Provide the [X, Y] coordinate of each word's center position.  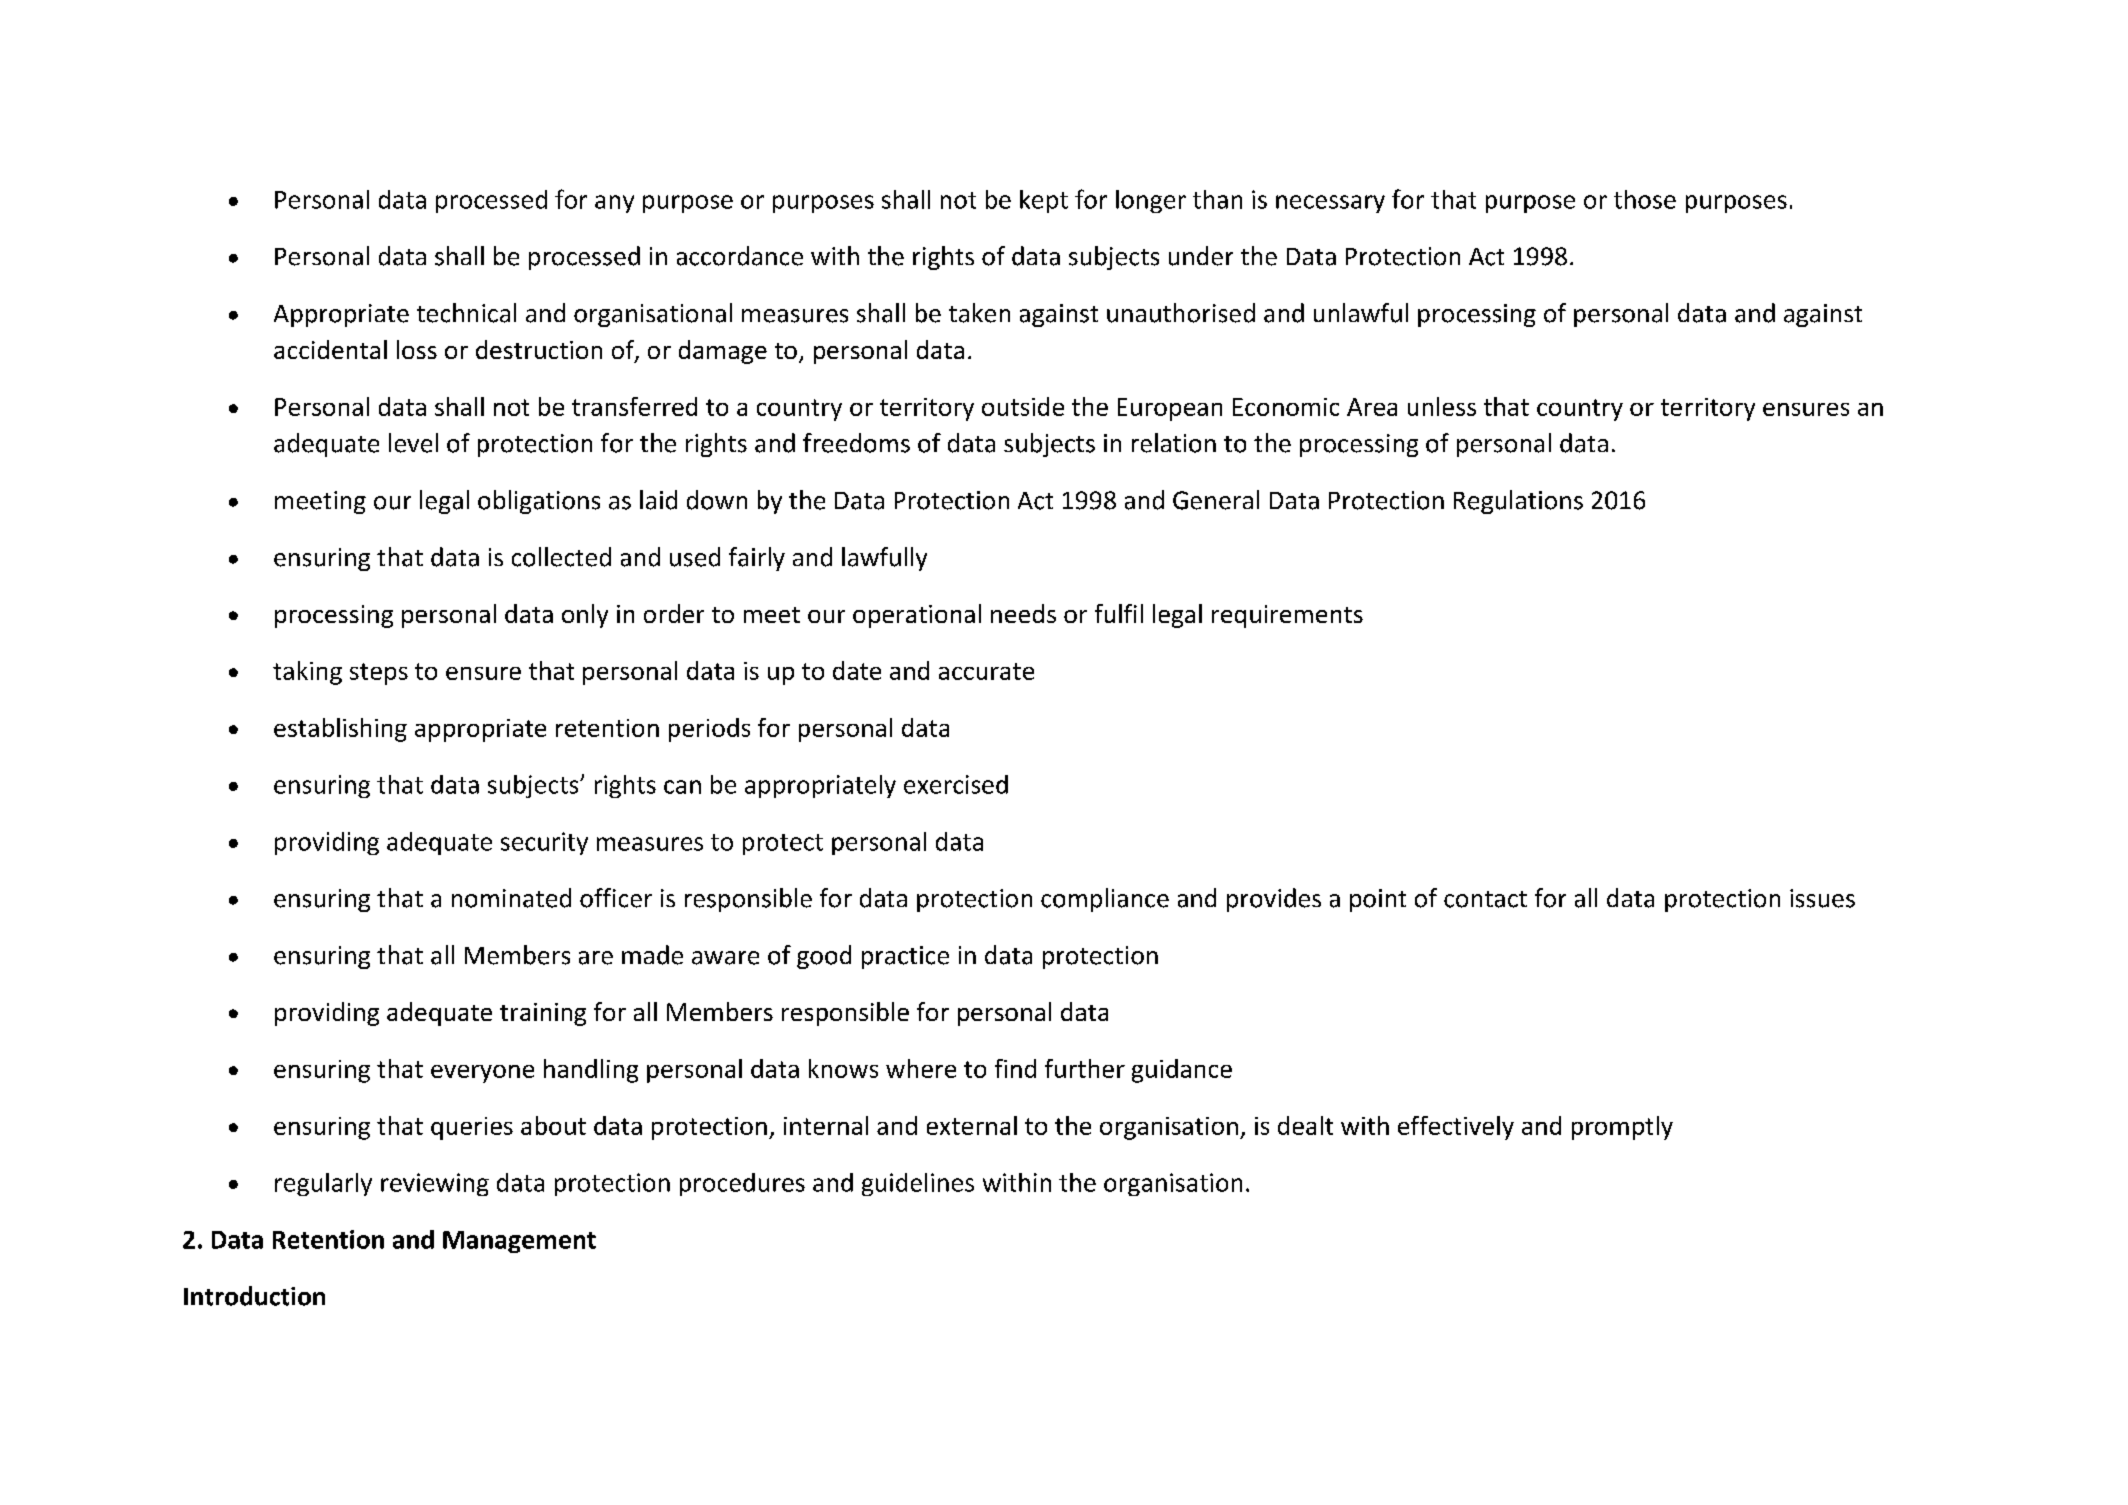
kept [1044, 201]
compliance [1105, 900]
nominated [511, 898]
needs [1023, 613]
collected [561, 557]
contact [1485, 899]
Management [519, 1242]
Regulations [1518, 502]
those [1645, 199]
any [614, 204]
